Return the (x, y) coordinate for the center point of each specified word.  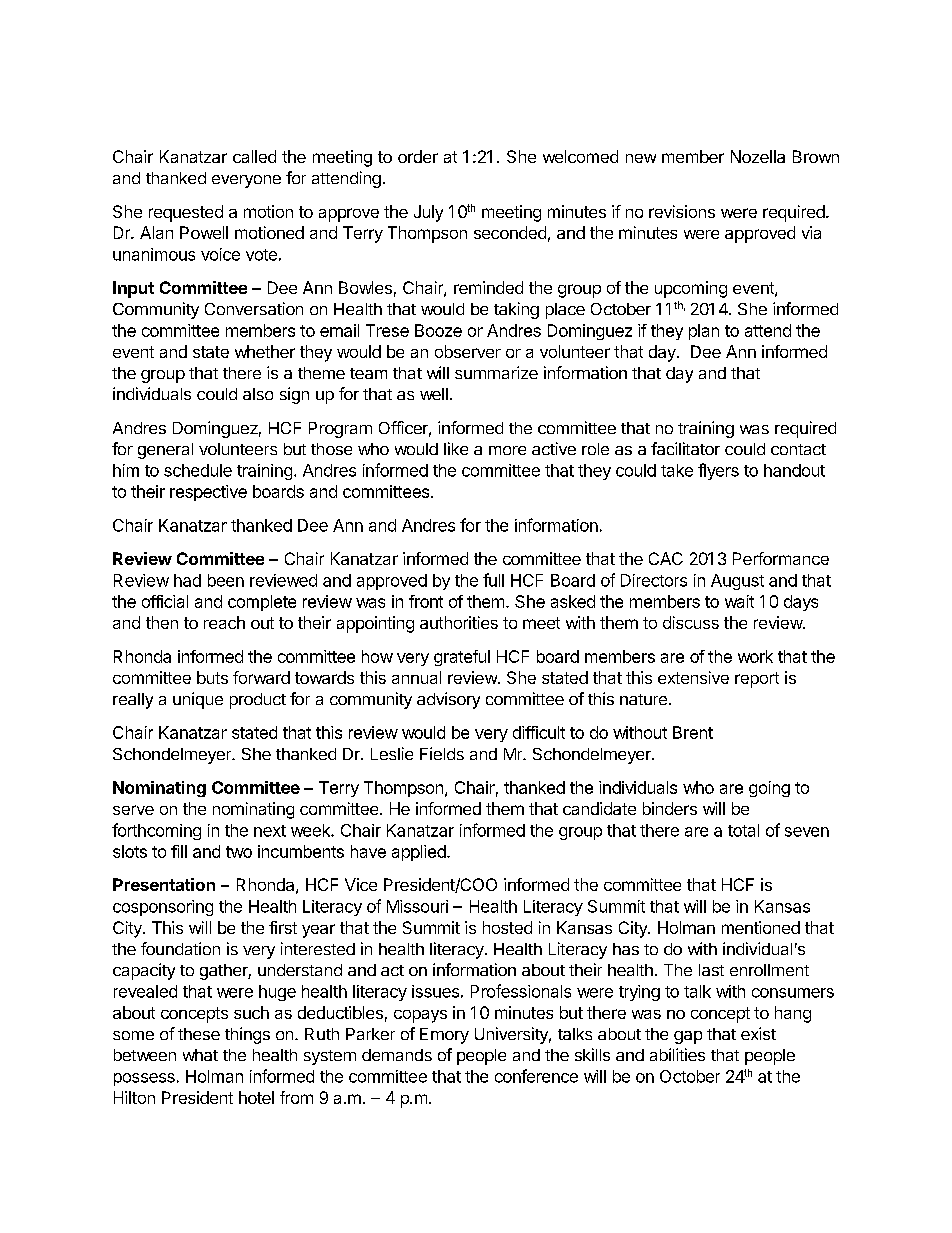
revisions (682, 211)
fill (179, 851)
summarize (496, 372)
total (743, 830)
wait (739, 601)
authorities (459, 622)
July (428, 213)
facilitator (685, 448)
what (200, 1055)
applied (420, 853)
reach (224, 622)
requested (186, 213)
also (258, 394)
